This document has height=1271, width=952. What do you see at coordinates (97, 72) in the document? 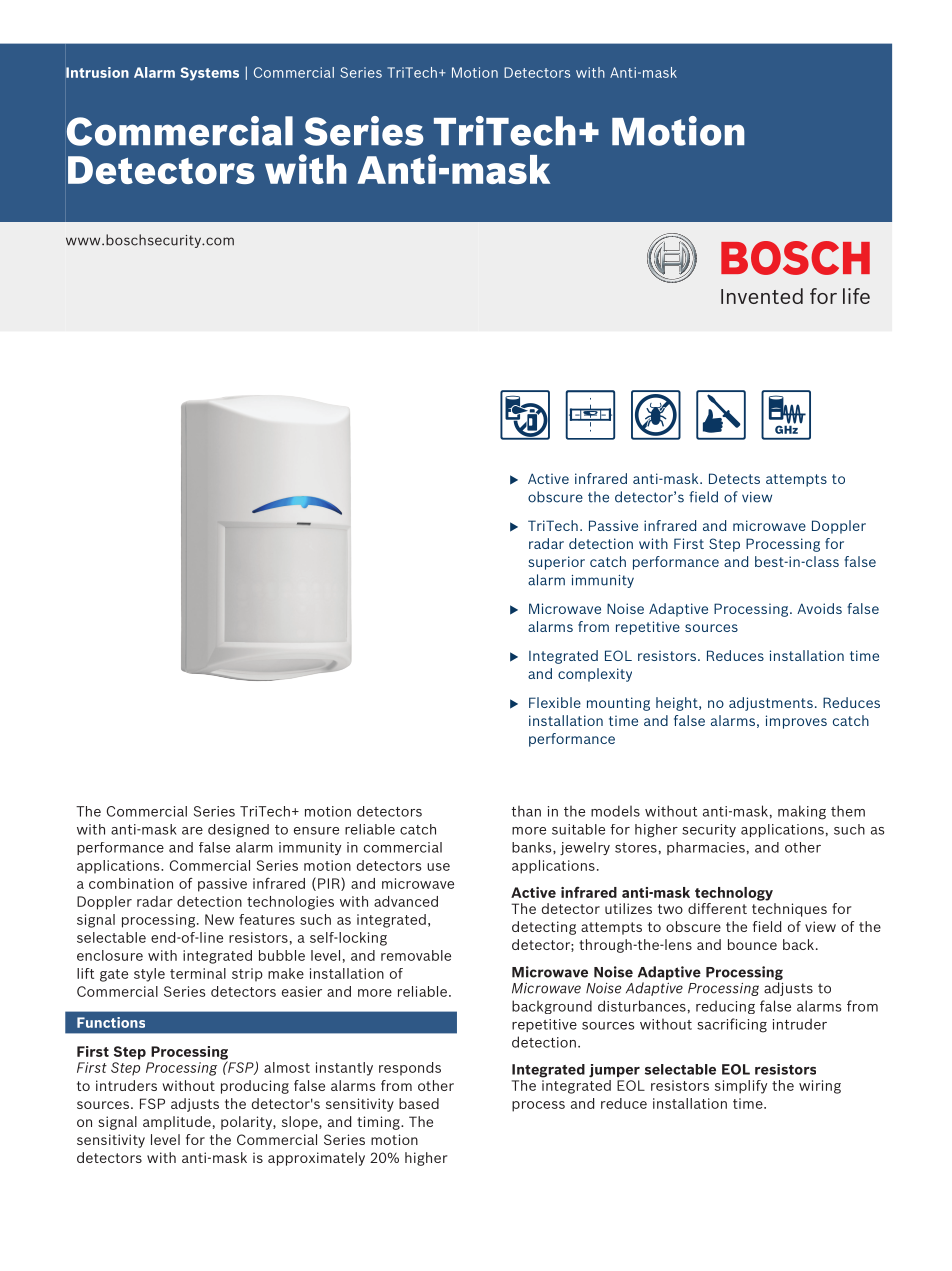
I see `Intrusion` at bounding box center [97, 72].
